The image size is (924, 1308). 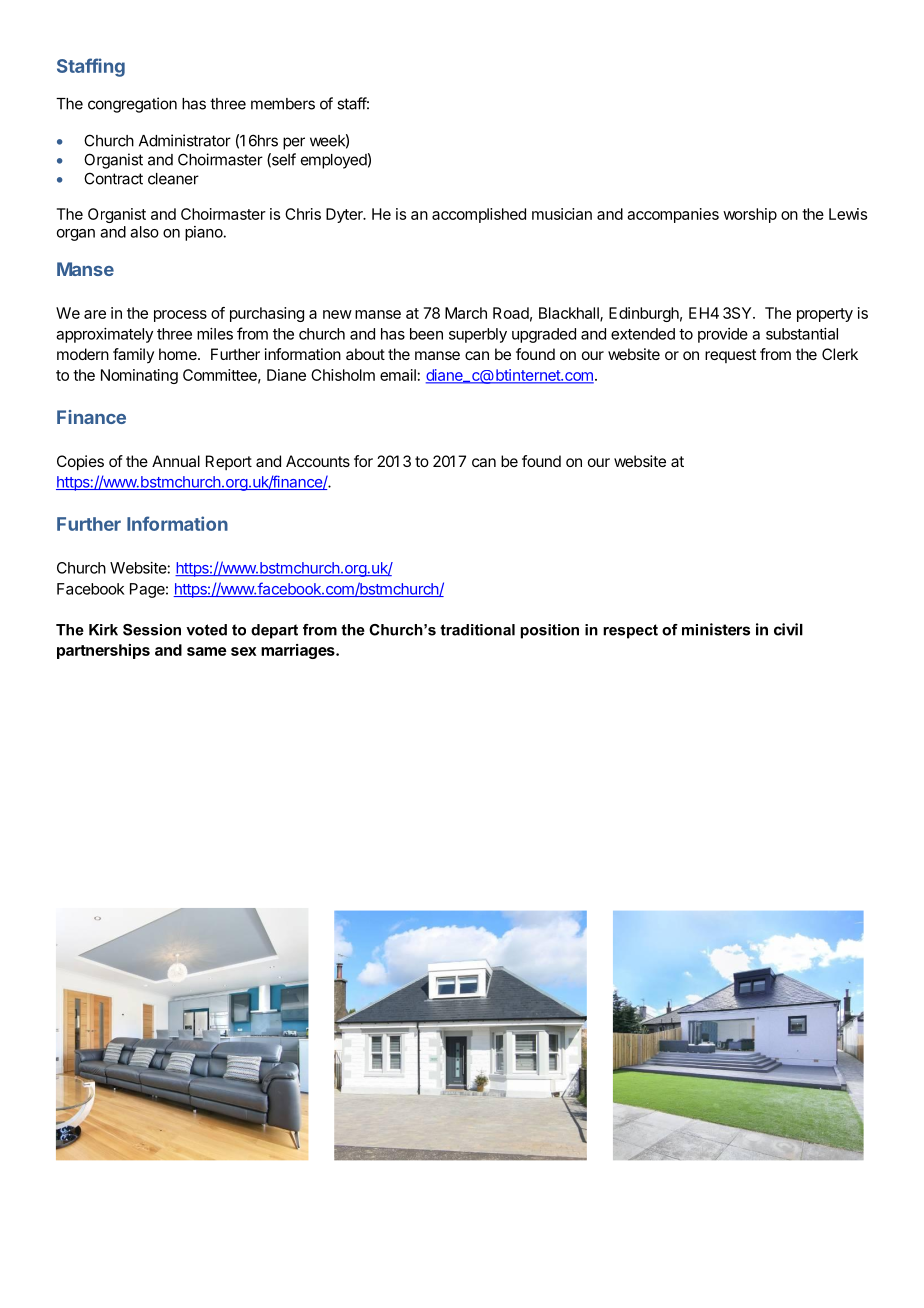 I want to click on Session, so click(x=152, y=630).
